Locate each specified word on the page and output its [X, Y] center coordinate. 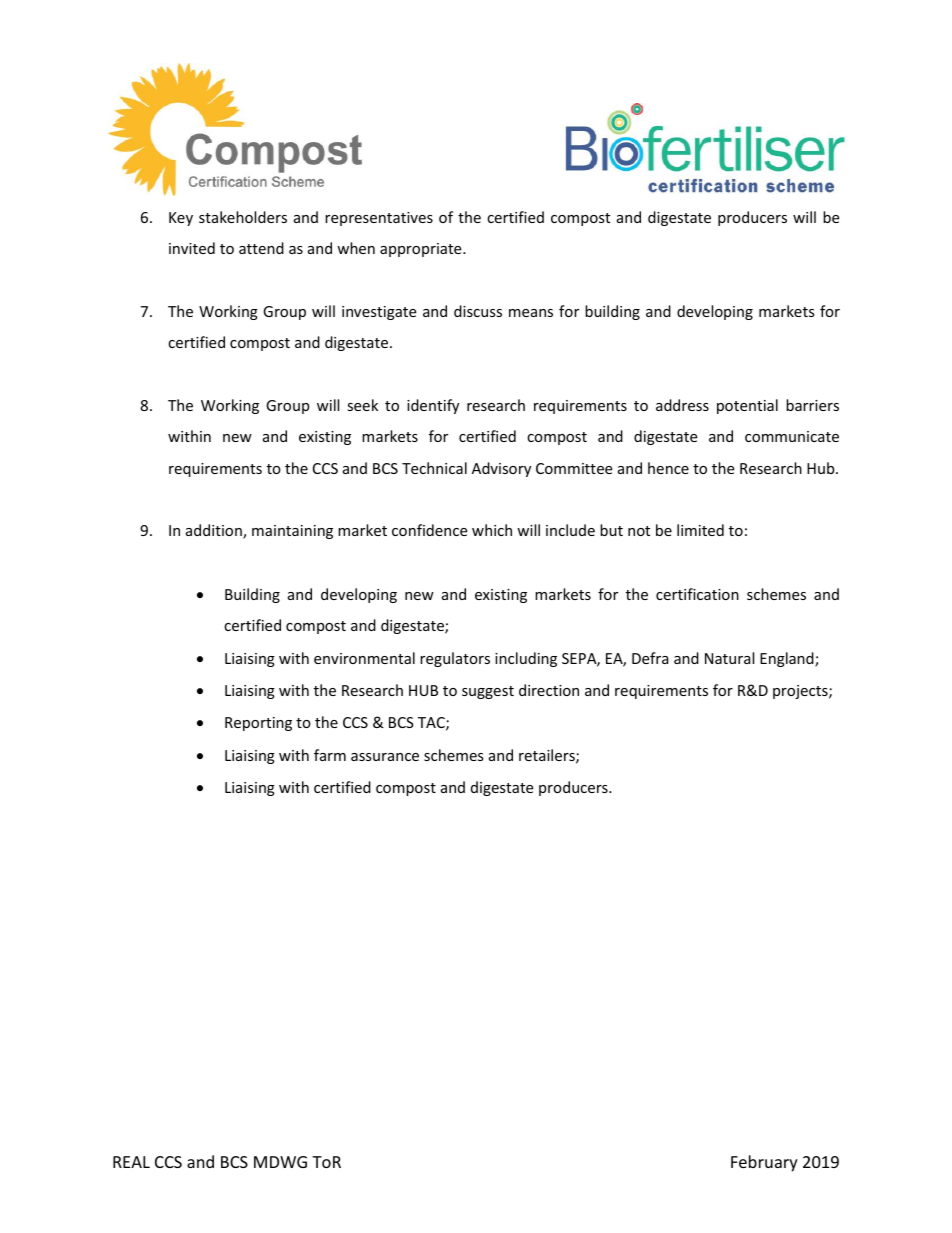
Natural [729, 658]
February [764, 1163]
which [492, 530]
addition [215, 531]
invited [192, 248]
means [531, 313]
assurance [385, 757]
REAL [131, 1162]
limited [700, 530]
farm [330, 755]
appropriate [422, 250]
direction [549, 690]
